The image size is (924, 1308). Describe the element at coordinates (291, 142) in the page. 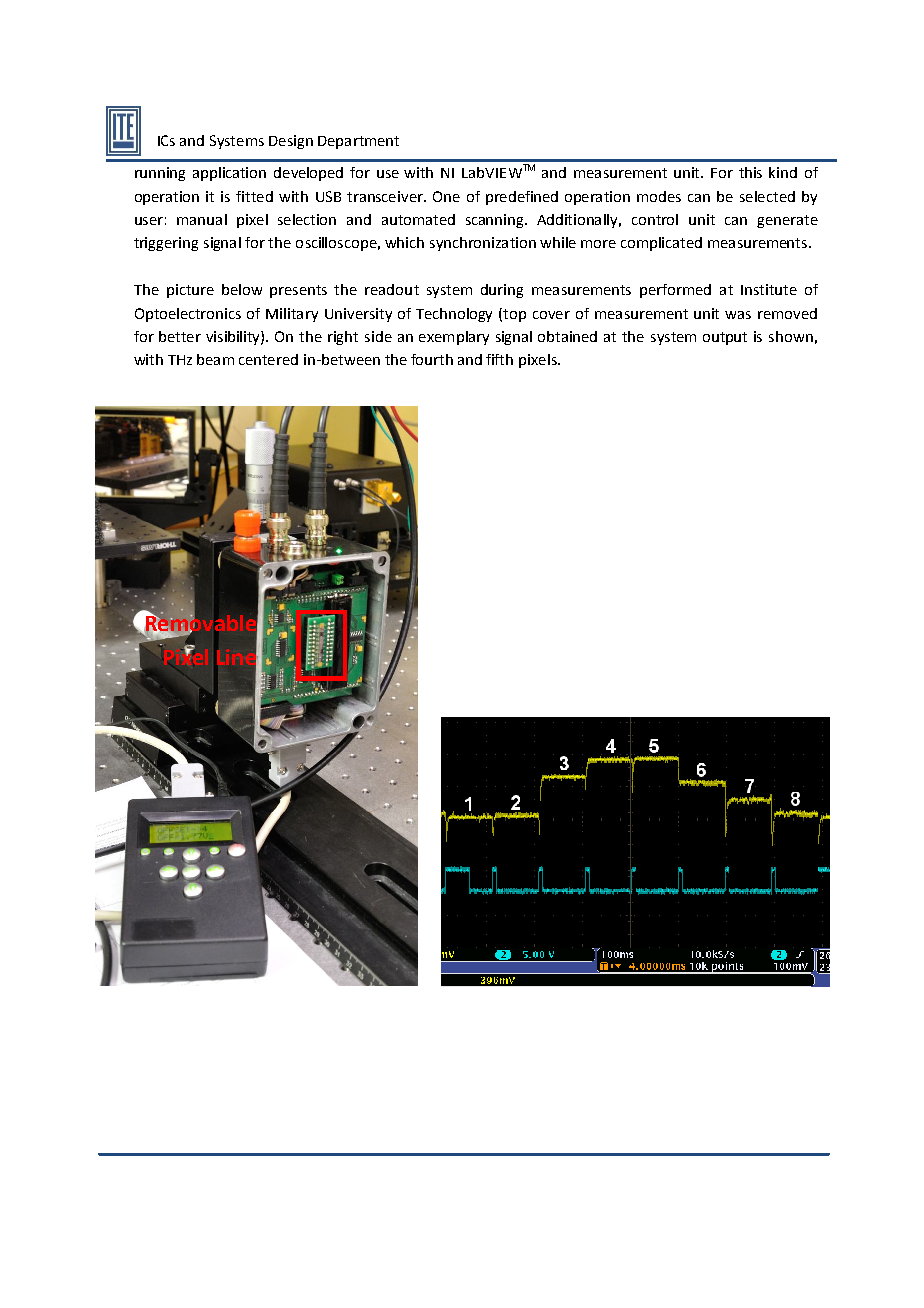

I see `Design` at that location.
